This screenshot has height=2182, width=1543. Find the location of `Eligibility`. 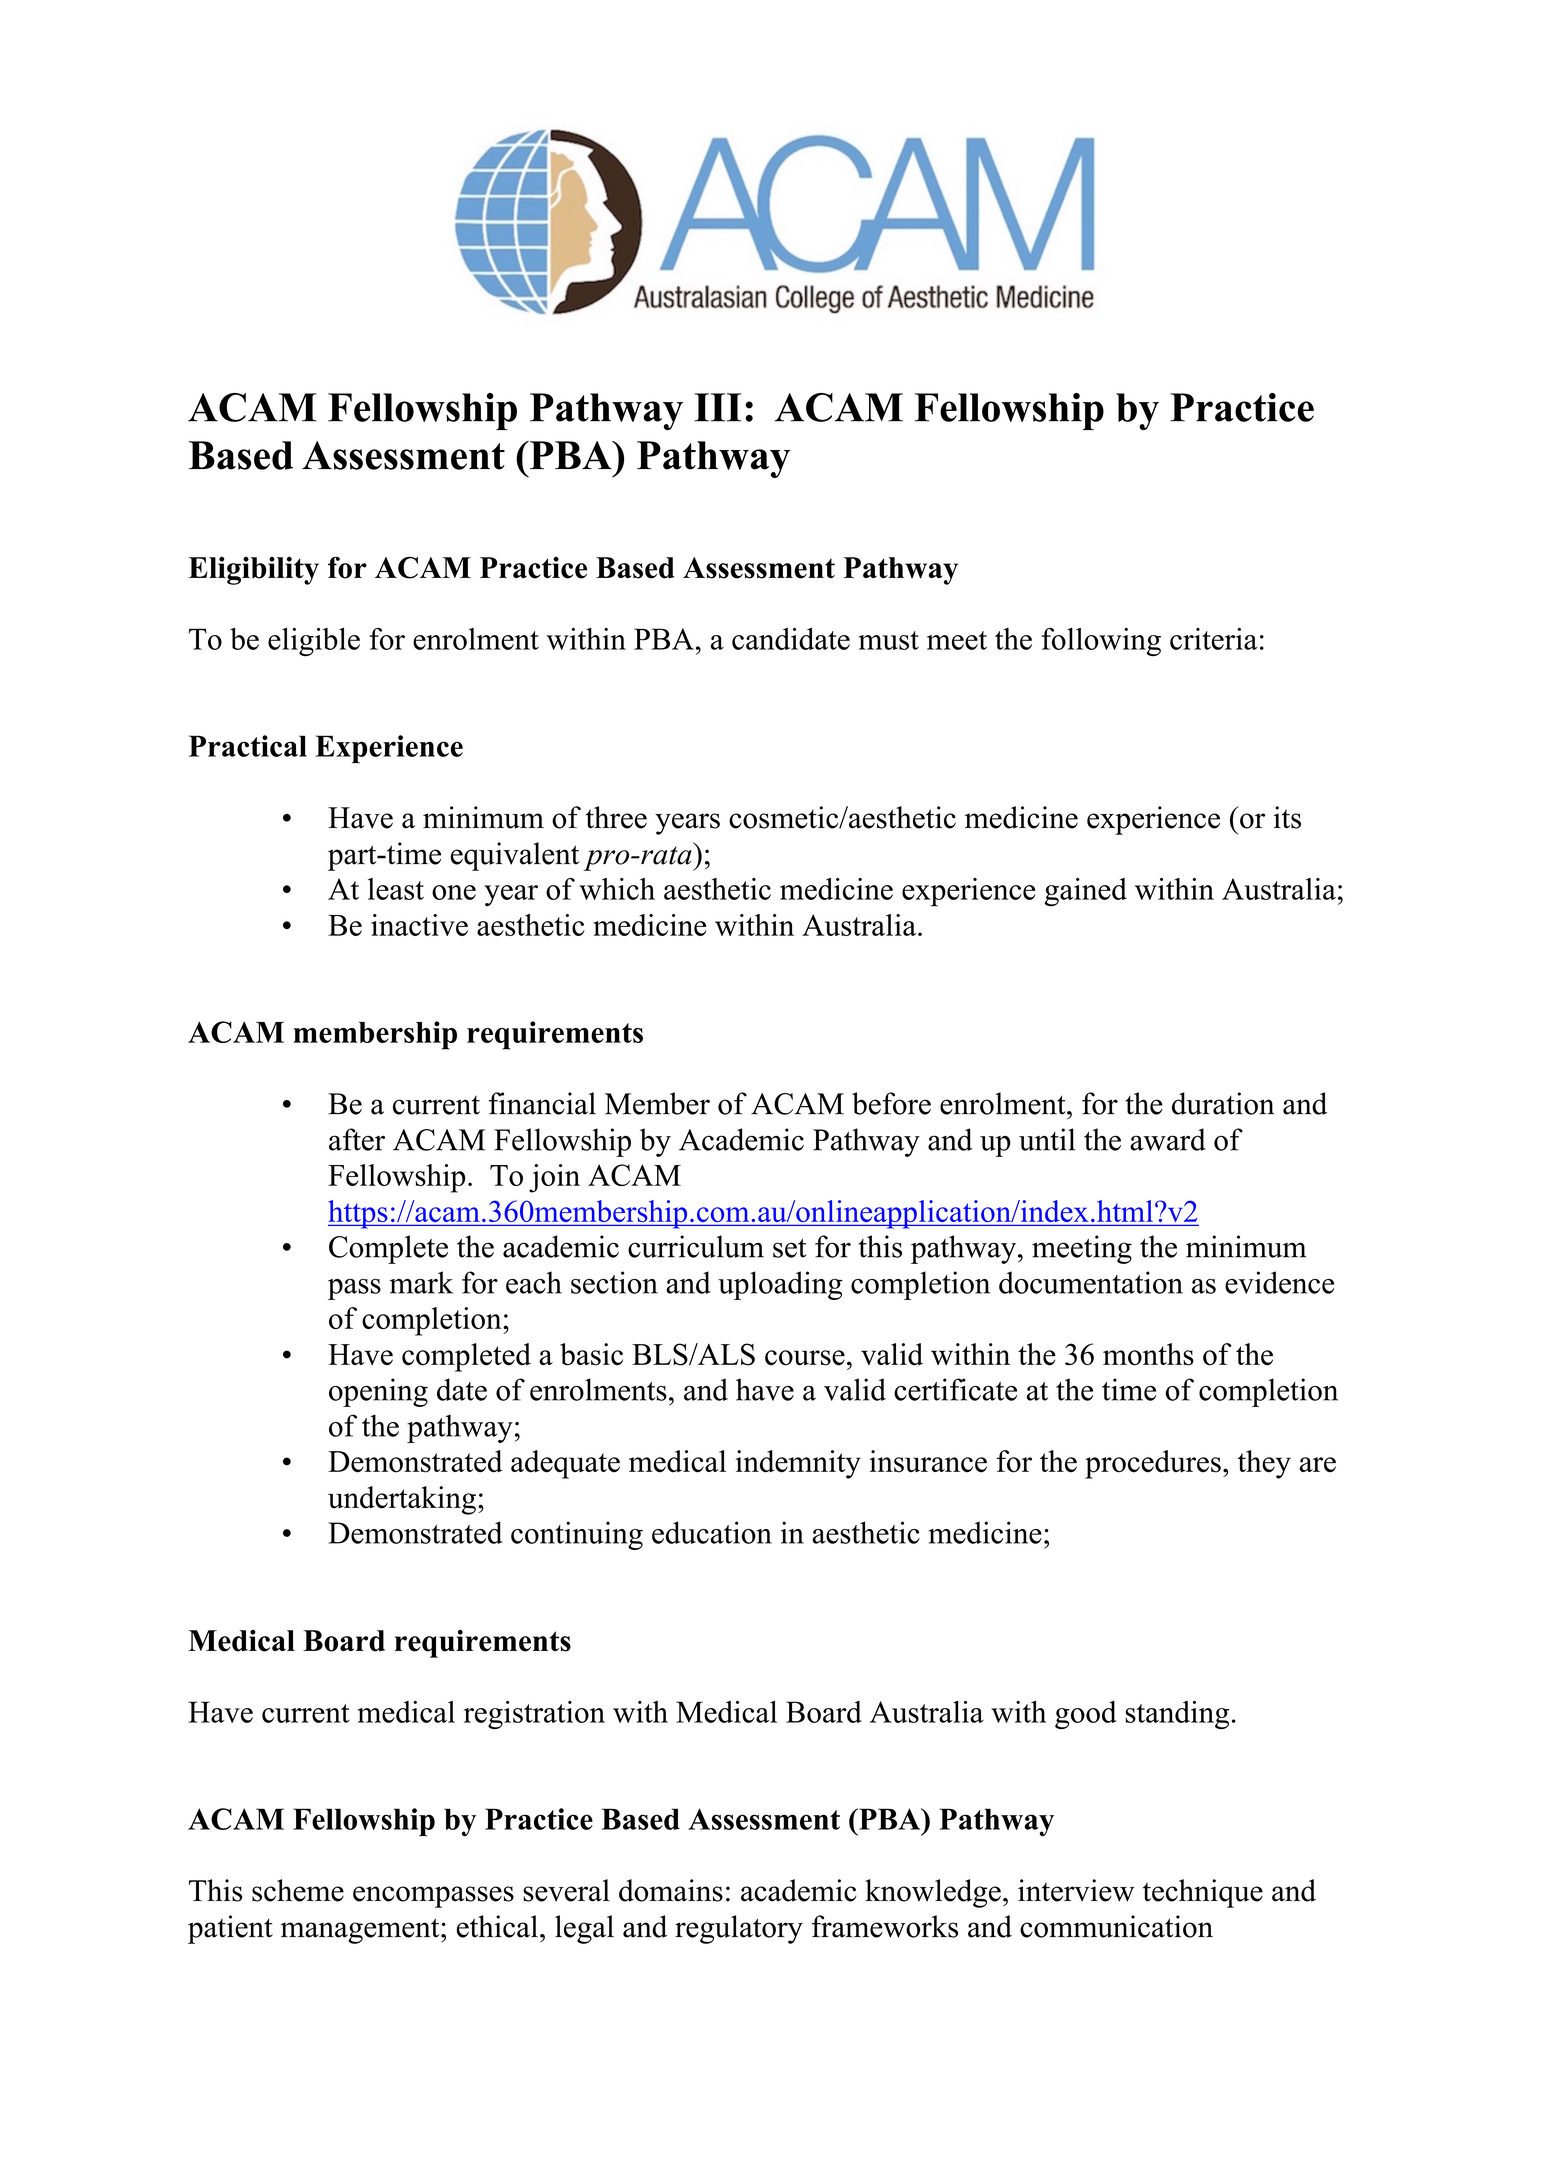

Eligibility is located at coordinates (253, 571).
